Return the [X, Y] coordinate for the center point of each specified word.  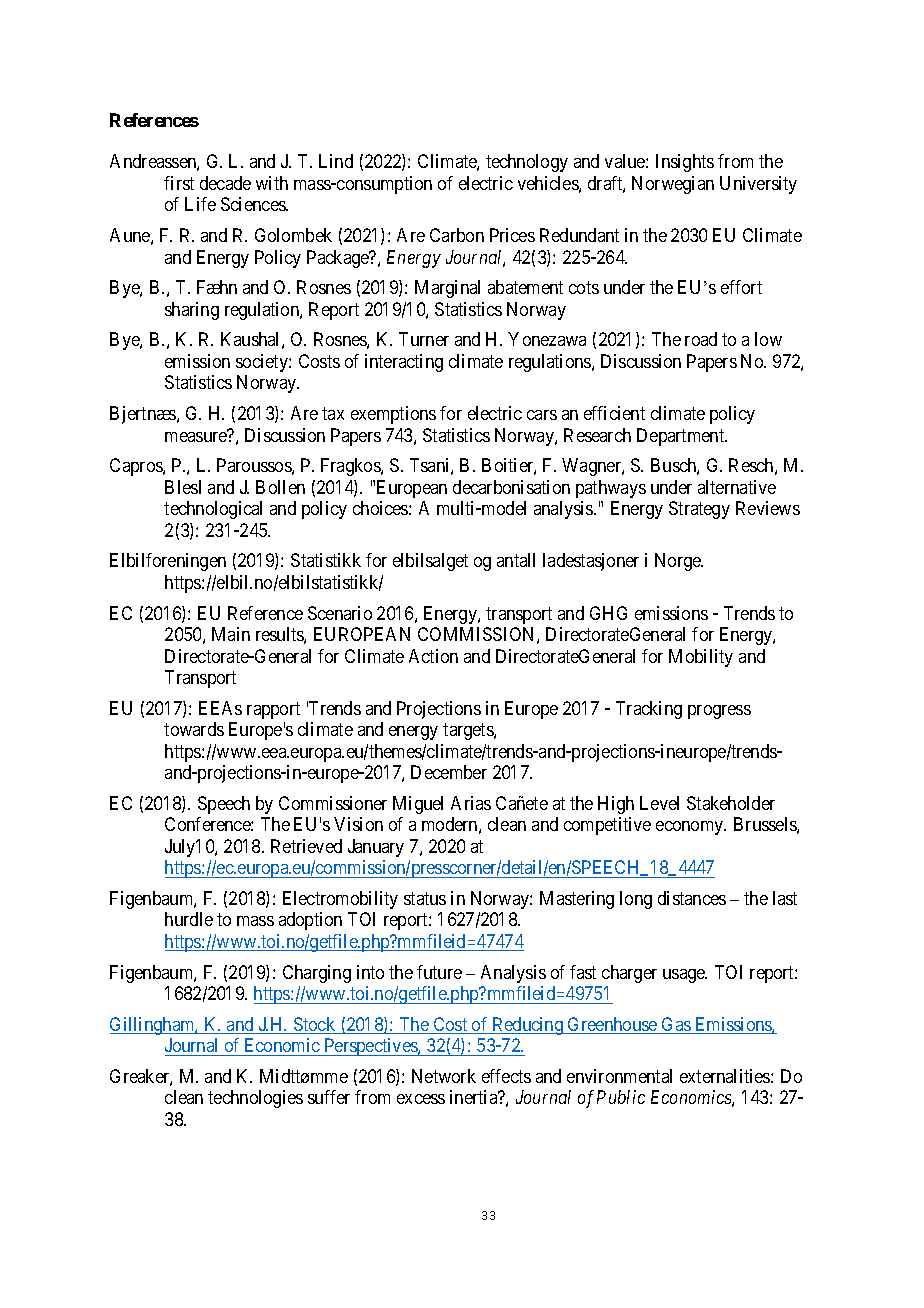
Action [433, 656]
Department [682, 437]
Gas [676, 1025]
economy [691, 828]
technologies [255, 1099]
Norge [679, 562]
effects [506, 1076]
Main [231, 634]
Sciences [254, 204]
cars [542, 415]
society [263, 363]
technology [527, 163]
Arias [471, 803]
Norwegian [673, 185]
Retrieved [306, 846]
